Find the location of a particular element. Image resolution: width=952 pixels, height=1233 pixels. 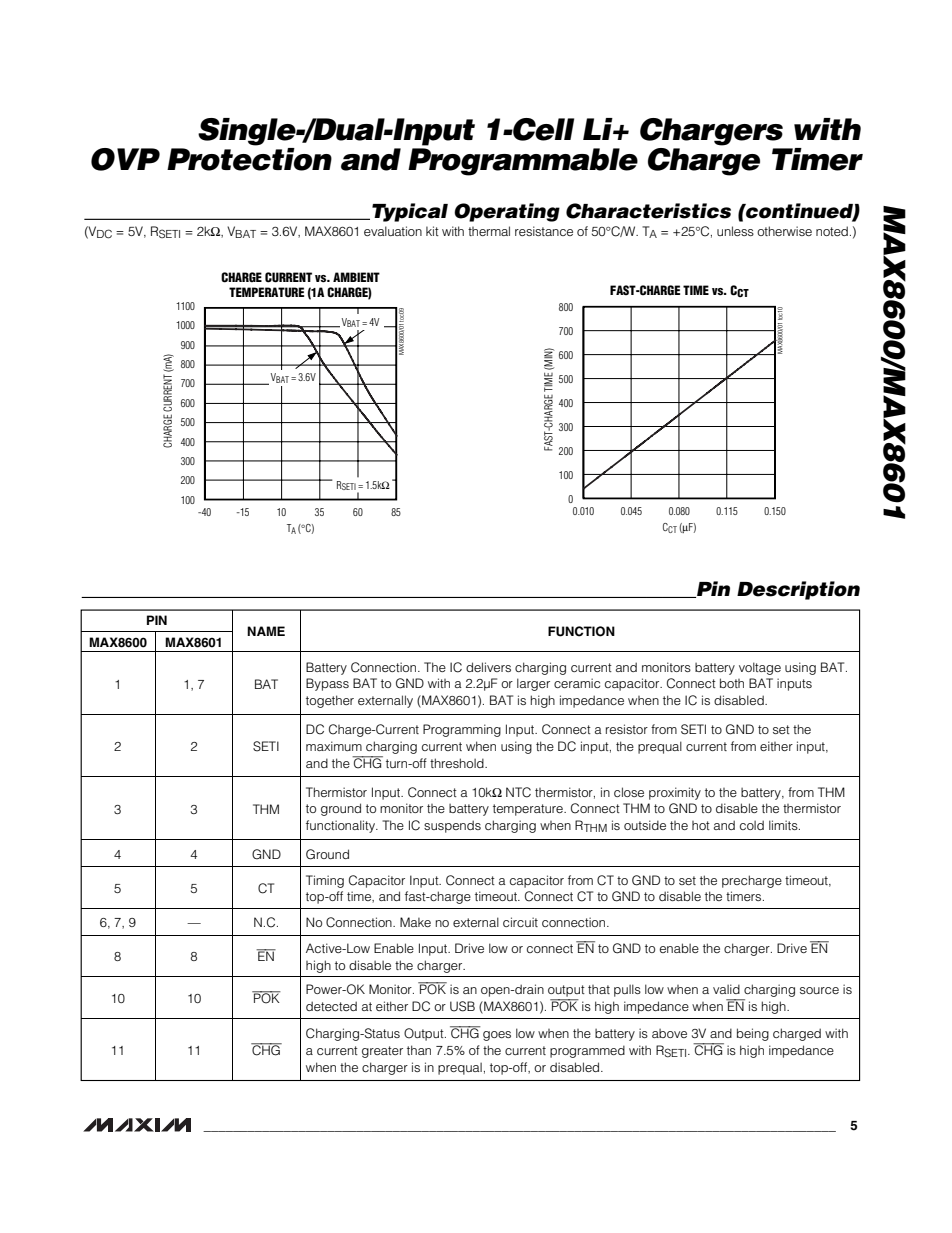

NAME is located at coordinates (266, 631).
